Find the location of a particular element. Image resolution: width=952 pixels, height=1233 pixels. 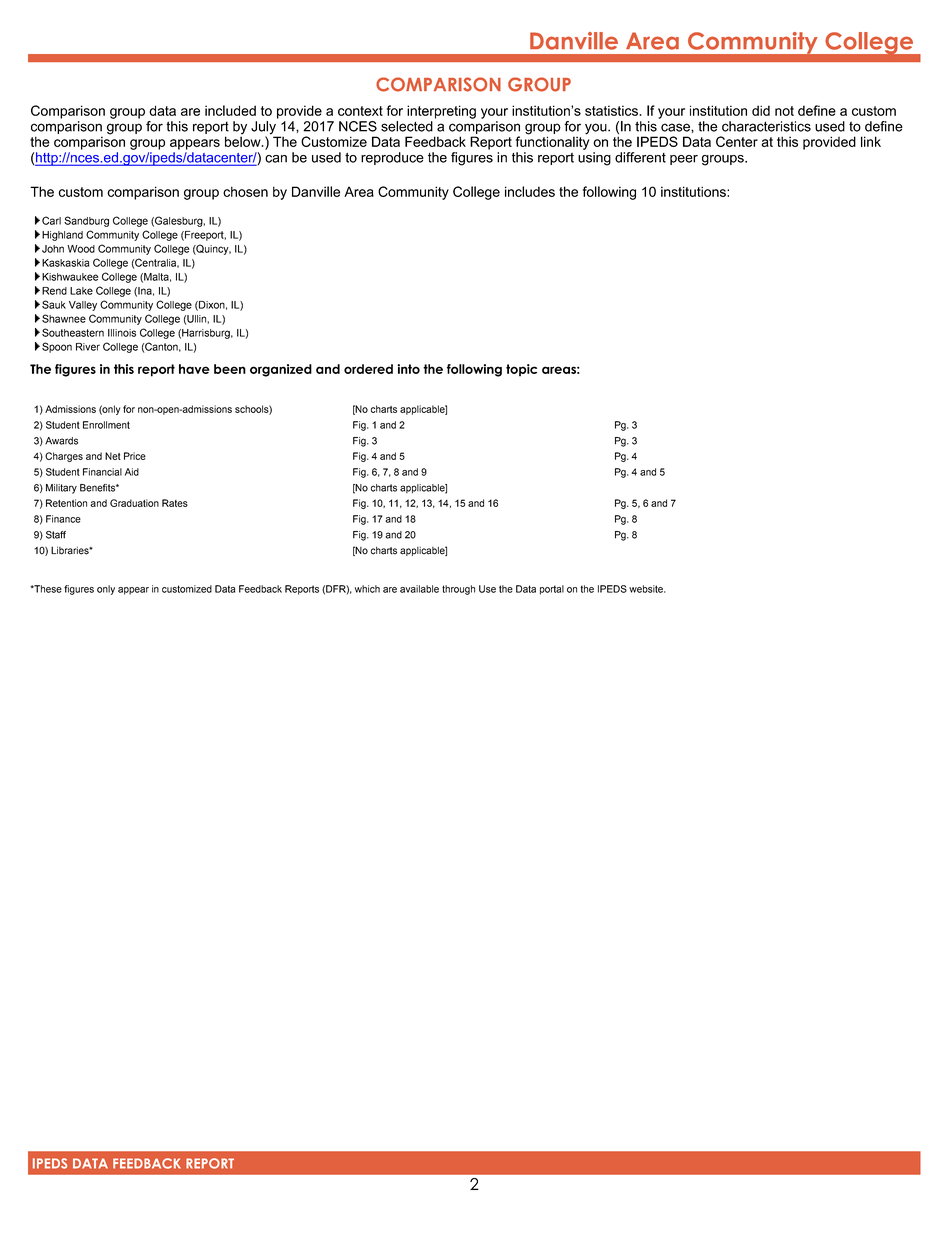

topic is located at coordinates (521, 370).
